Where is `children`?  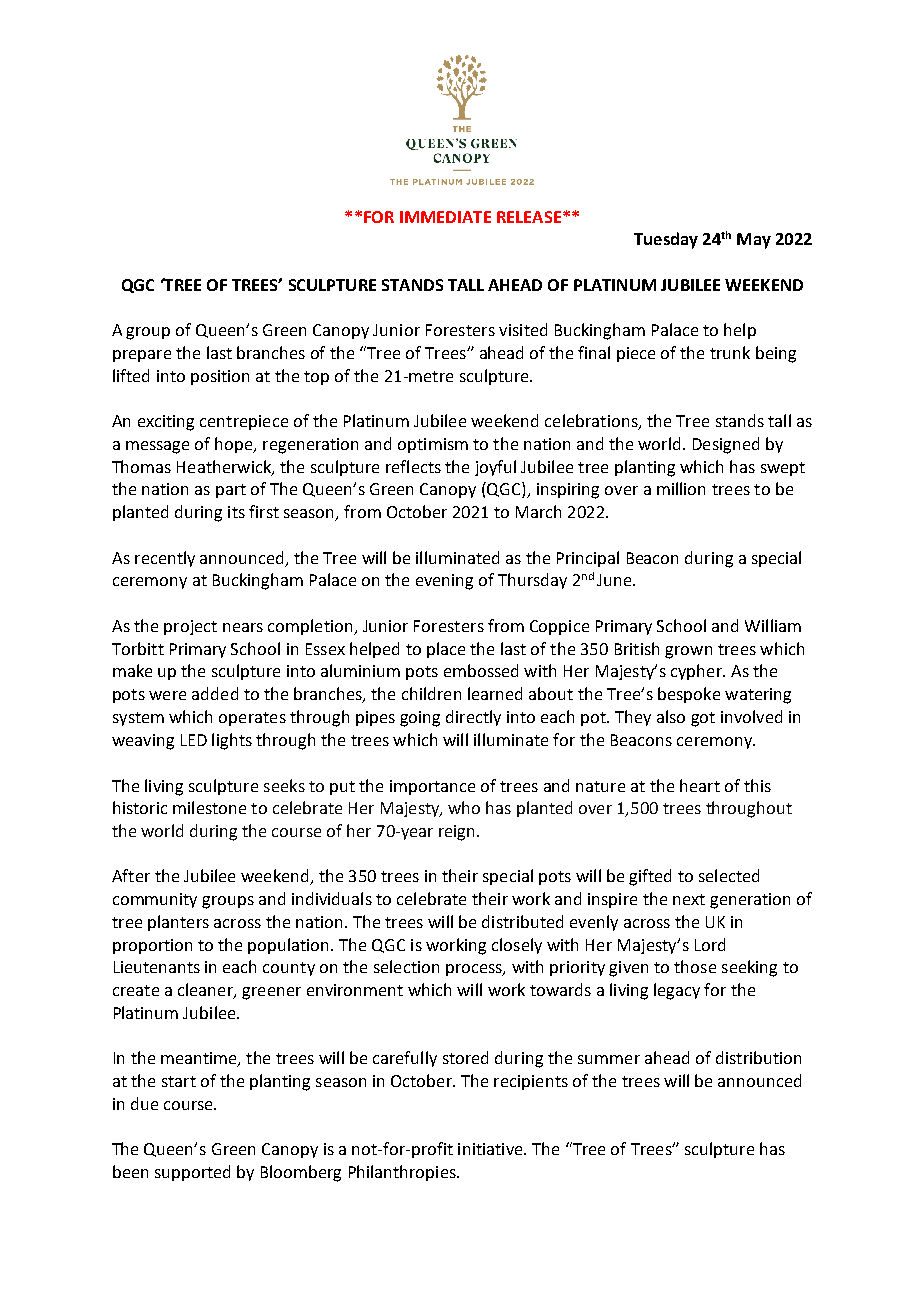 children is located at coordinates (431, 693).
